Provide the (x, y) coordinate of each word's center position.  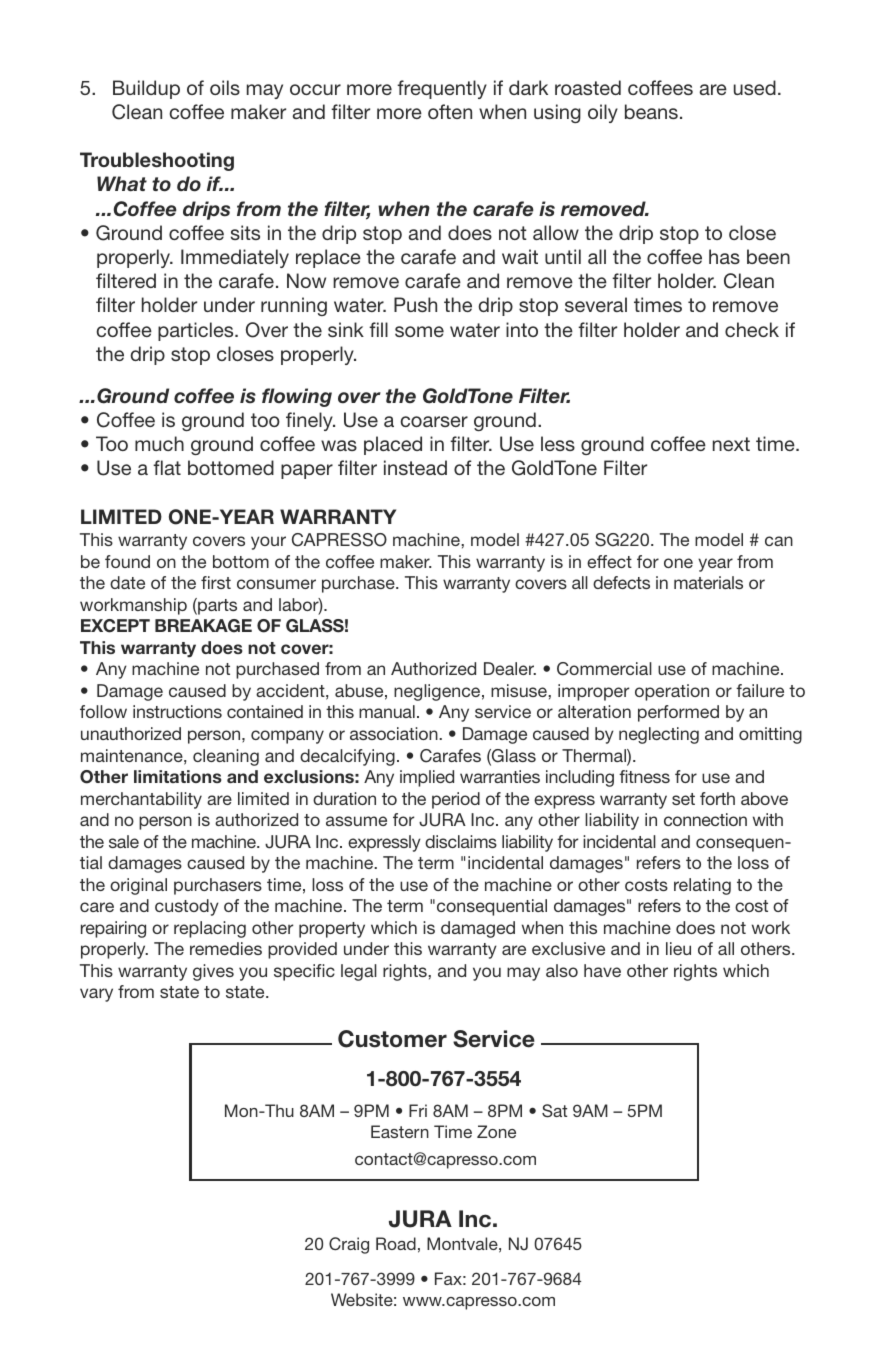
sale (124, 841)
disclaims (461, 841)
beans (651, 111)
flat (167, 467)
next (731, 444)
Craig (349, 1245)
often (450, 111)
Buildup (146, 89)
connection (705, 819)
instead (415, 467)
